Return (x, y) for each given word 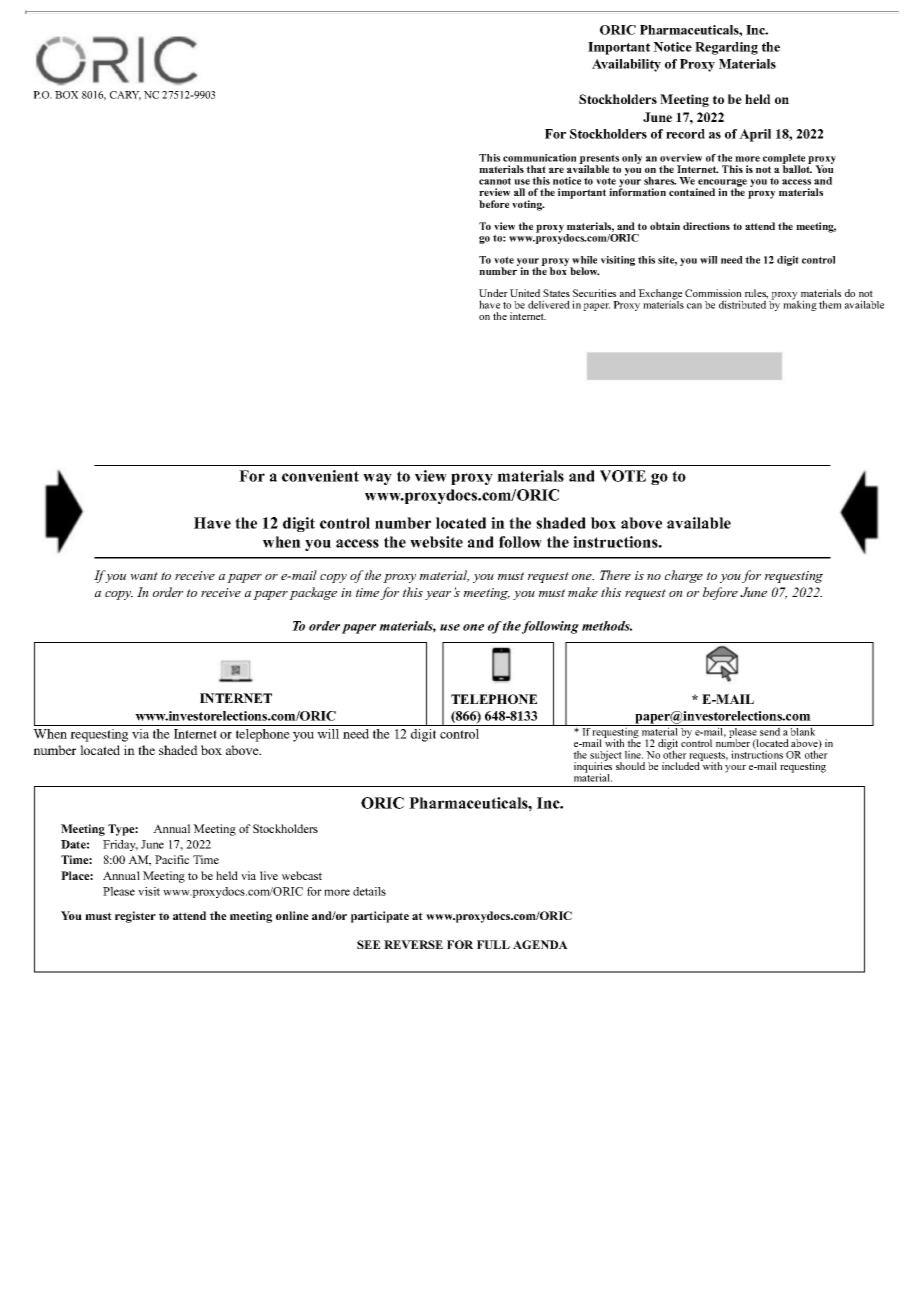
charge (684, 576)
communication (539, 158)
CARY (125, 96)
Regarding (726, 48)
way (377, 479)
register (135, 917)
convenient (320, 476)
